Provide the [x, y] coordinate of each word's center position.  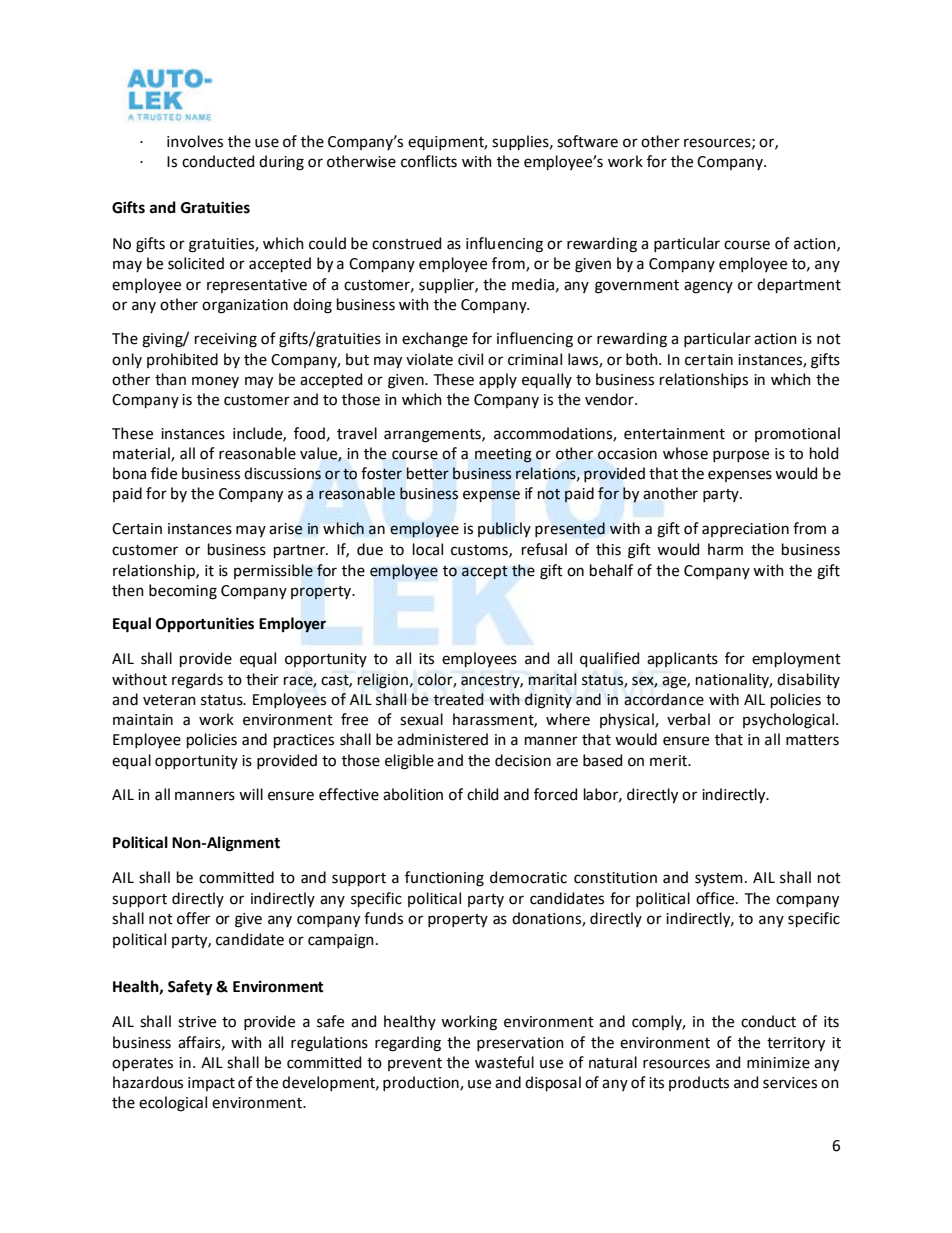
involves [195, 141]
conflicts [429, 161]
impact [211, 1084]
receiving [226, 340]
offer [193, 918]
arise [286, 529]
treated [459, 699]
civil [470, 359]
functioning [444, 879]
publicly [504, 529]
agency [708, 287]
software [587, 141]
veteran [169, 700]
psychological [790, 721]
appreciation [745, 530]
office [716, 898]
